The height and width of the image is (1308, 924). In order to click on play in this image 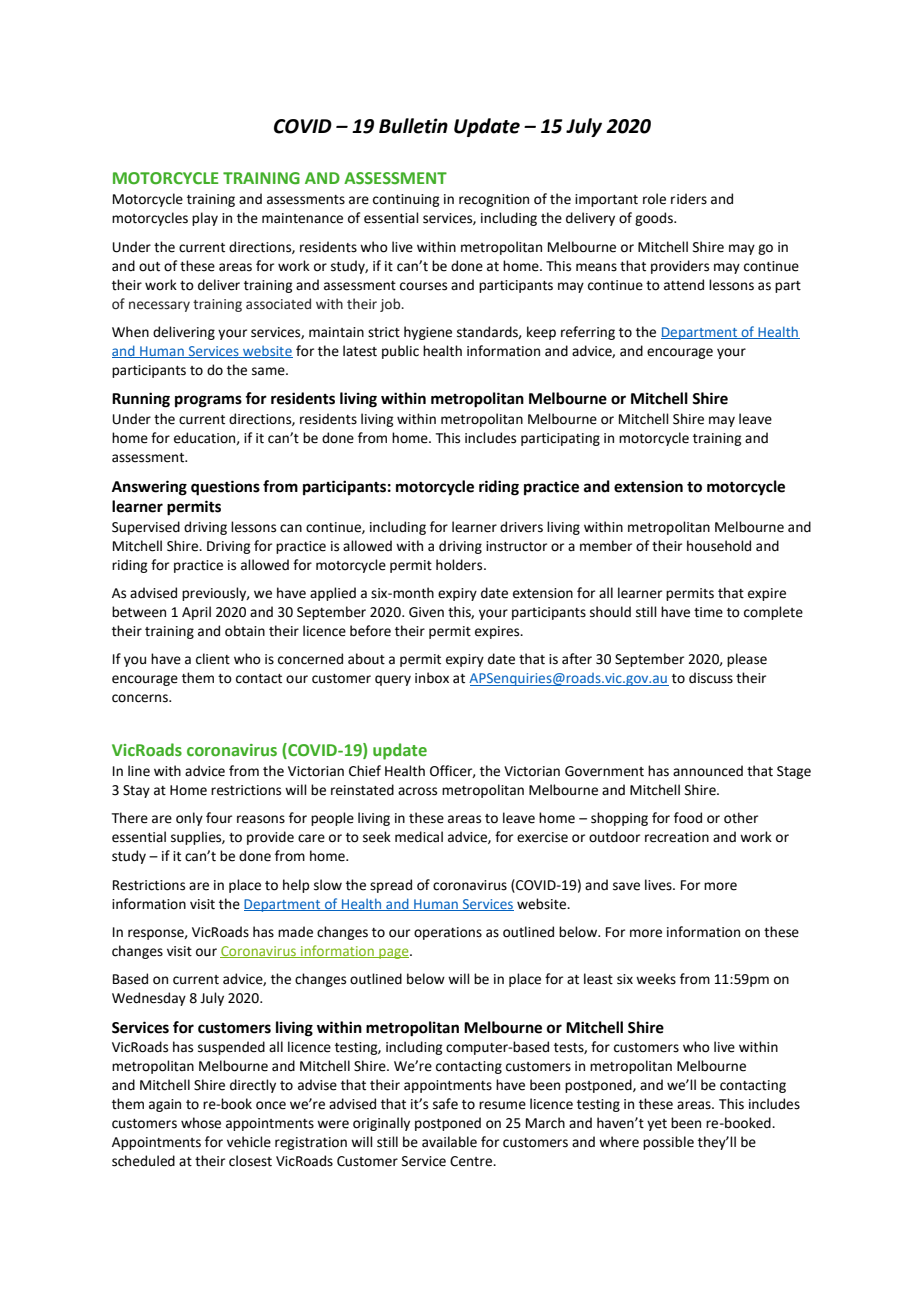, I will do `click(205, 219)`.
